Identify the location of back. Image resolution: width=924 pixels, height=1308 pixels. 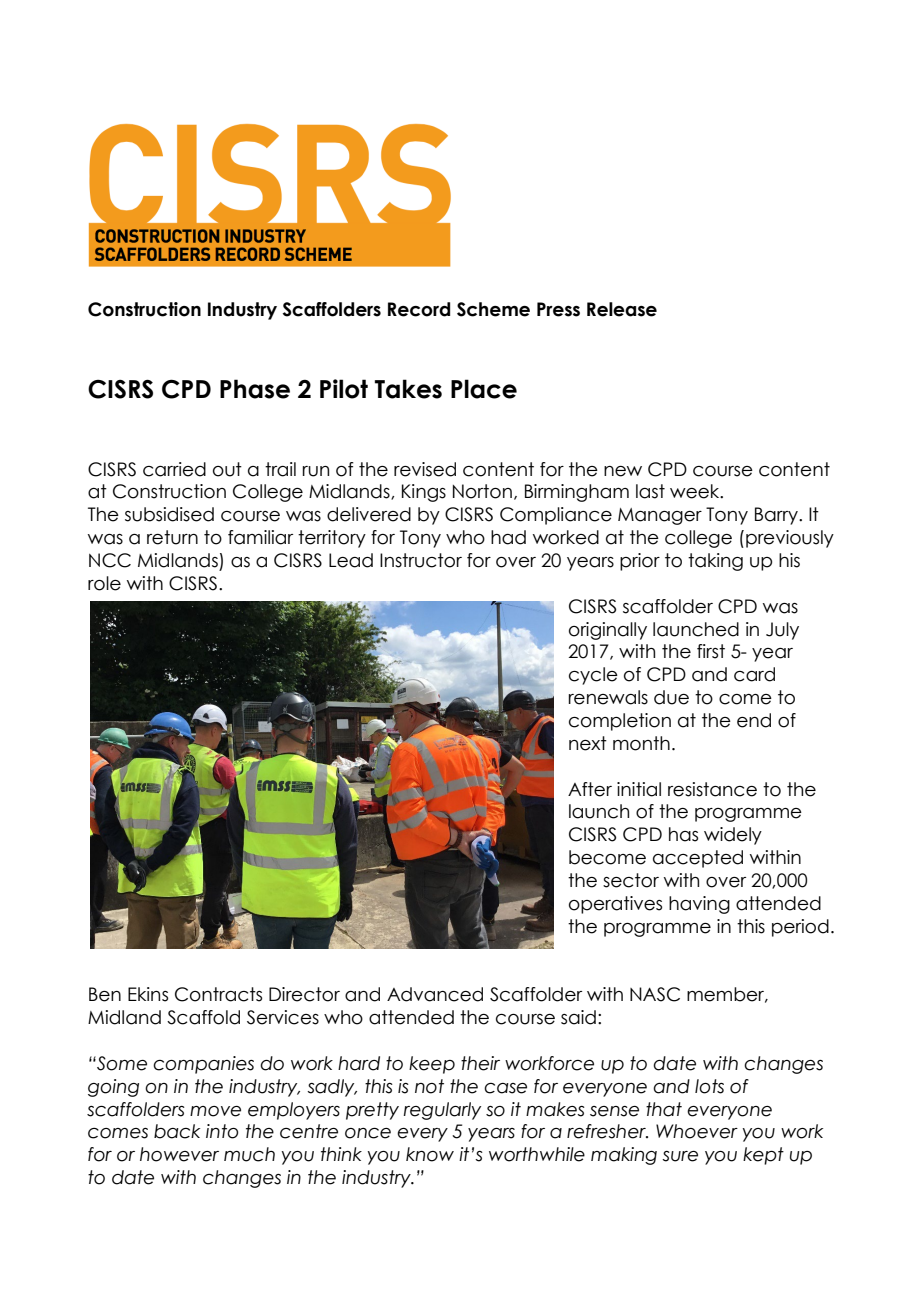
(177, 1131).
